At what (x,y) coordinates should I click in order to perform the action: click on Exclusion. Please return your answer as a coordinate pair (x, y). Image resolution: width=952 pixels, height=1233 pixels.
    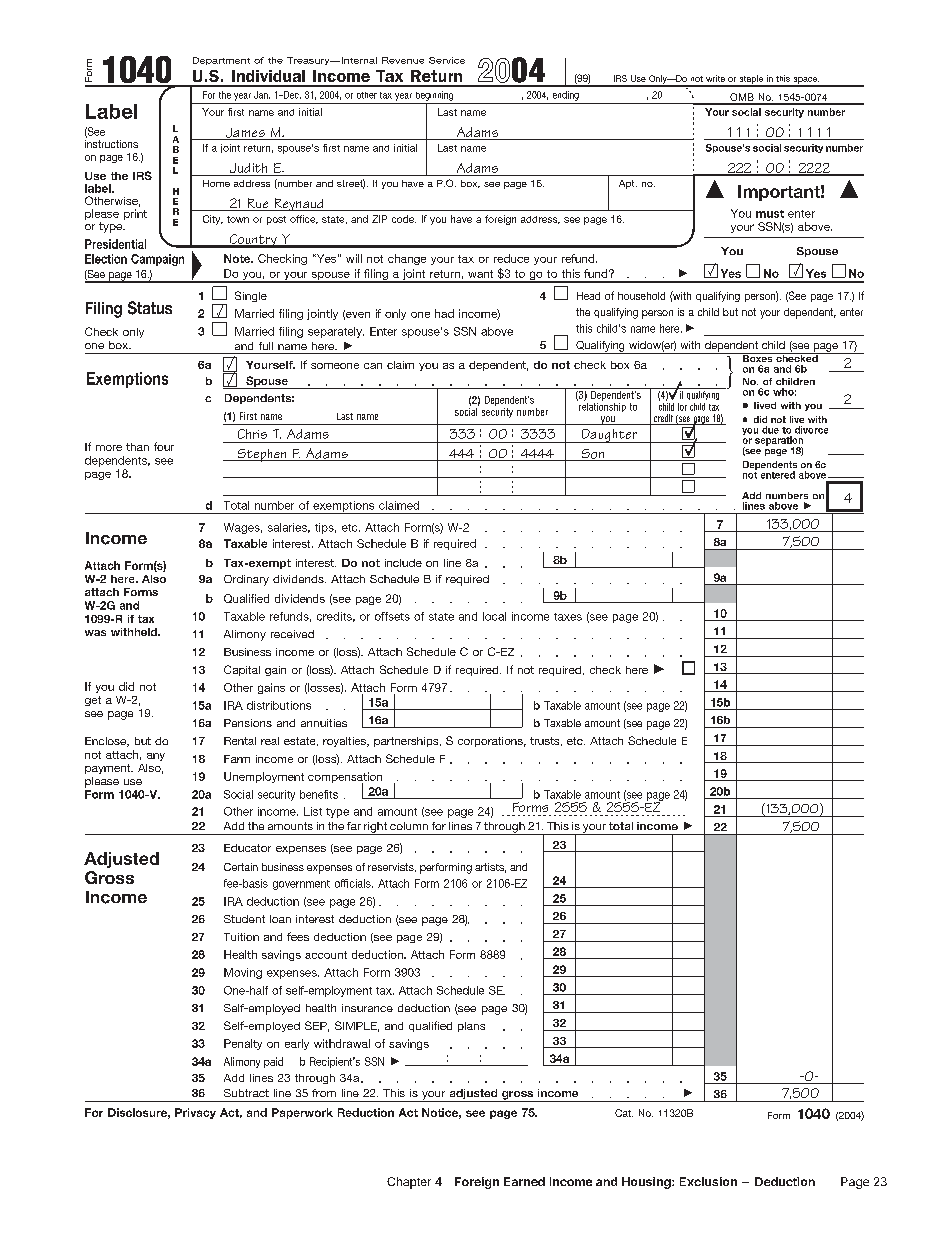
    Looking at the image, I should click on (708, 1181).
